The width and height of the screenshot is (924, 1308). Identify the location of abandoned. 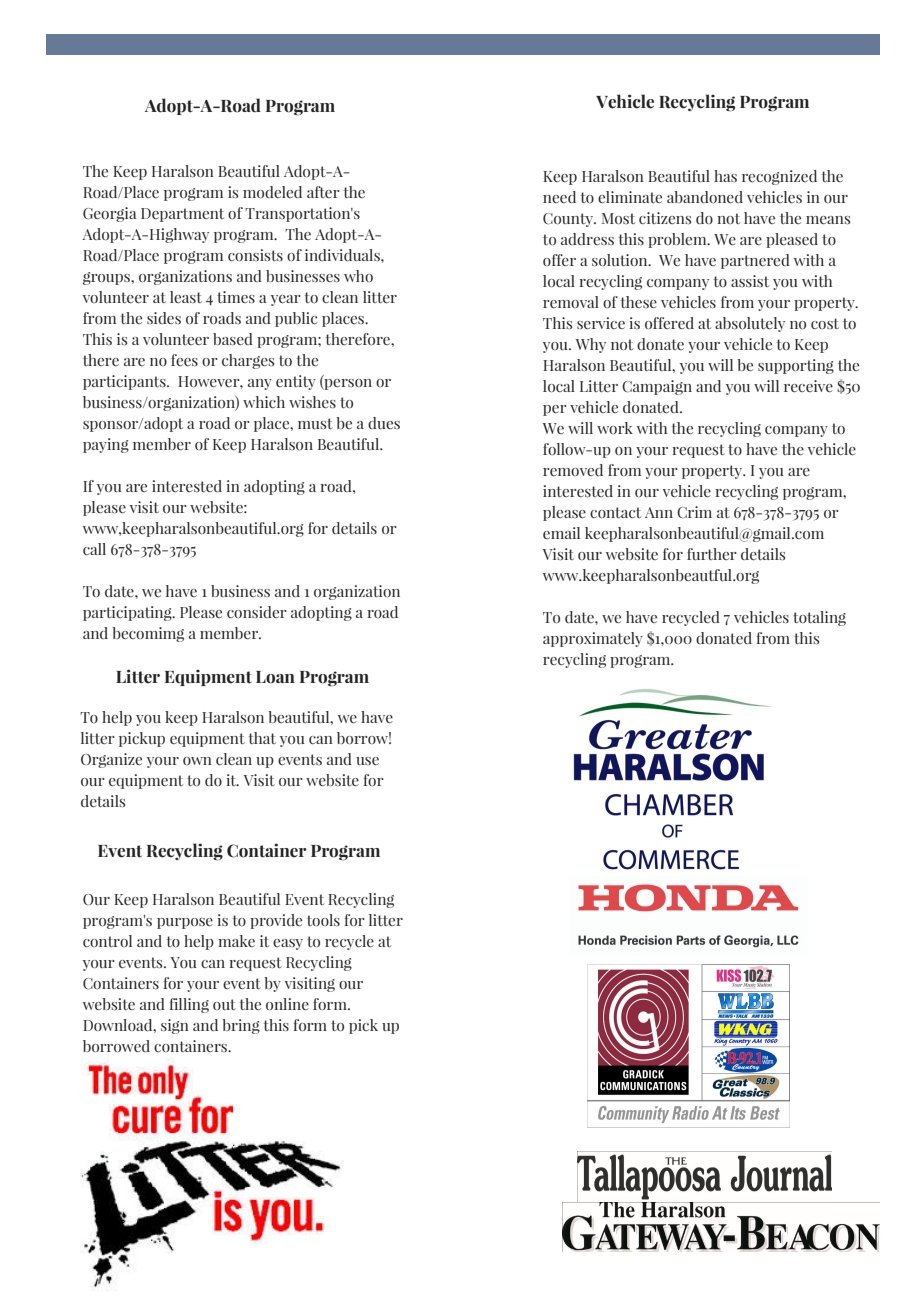
(705, 197).
